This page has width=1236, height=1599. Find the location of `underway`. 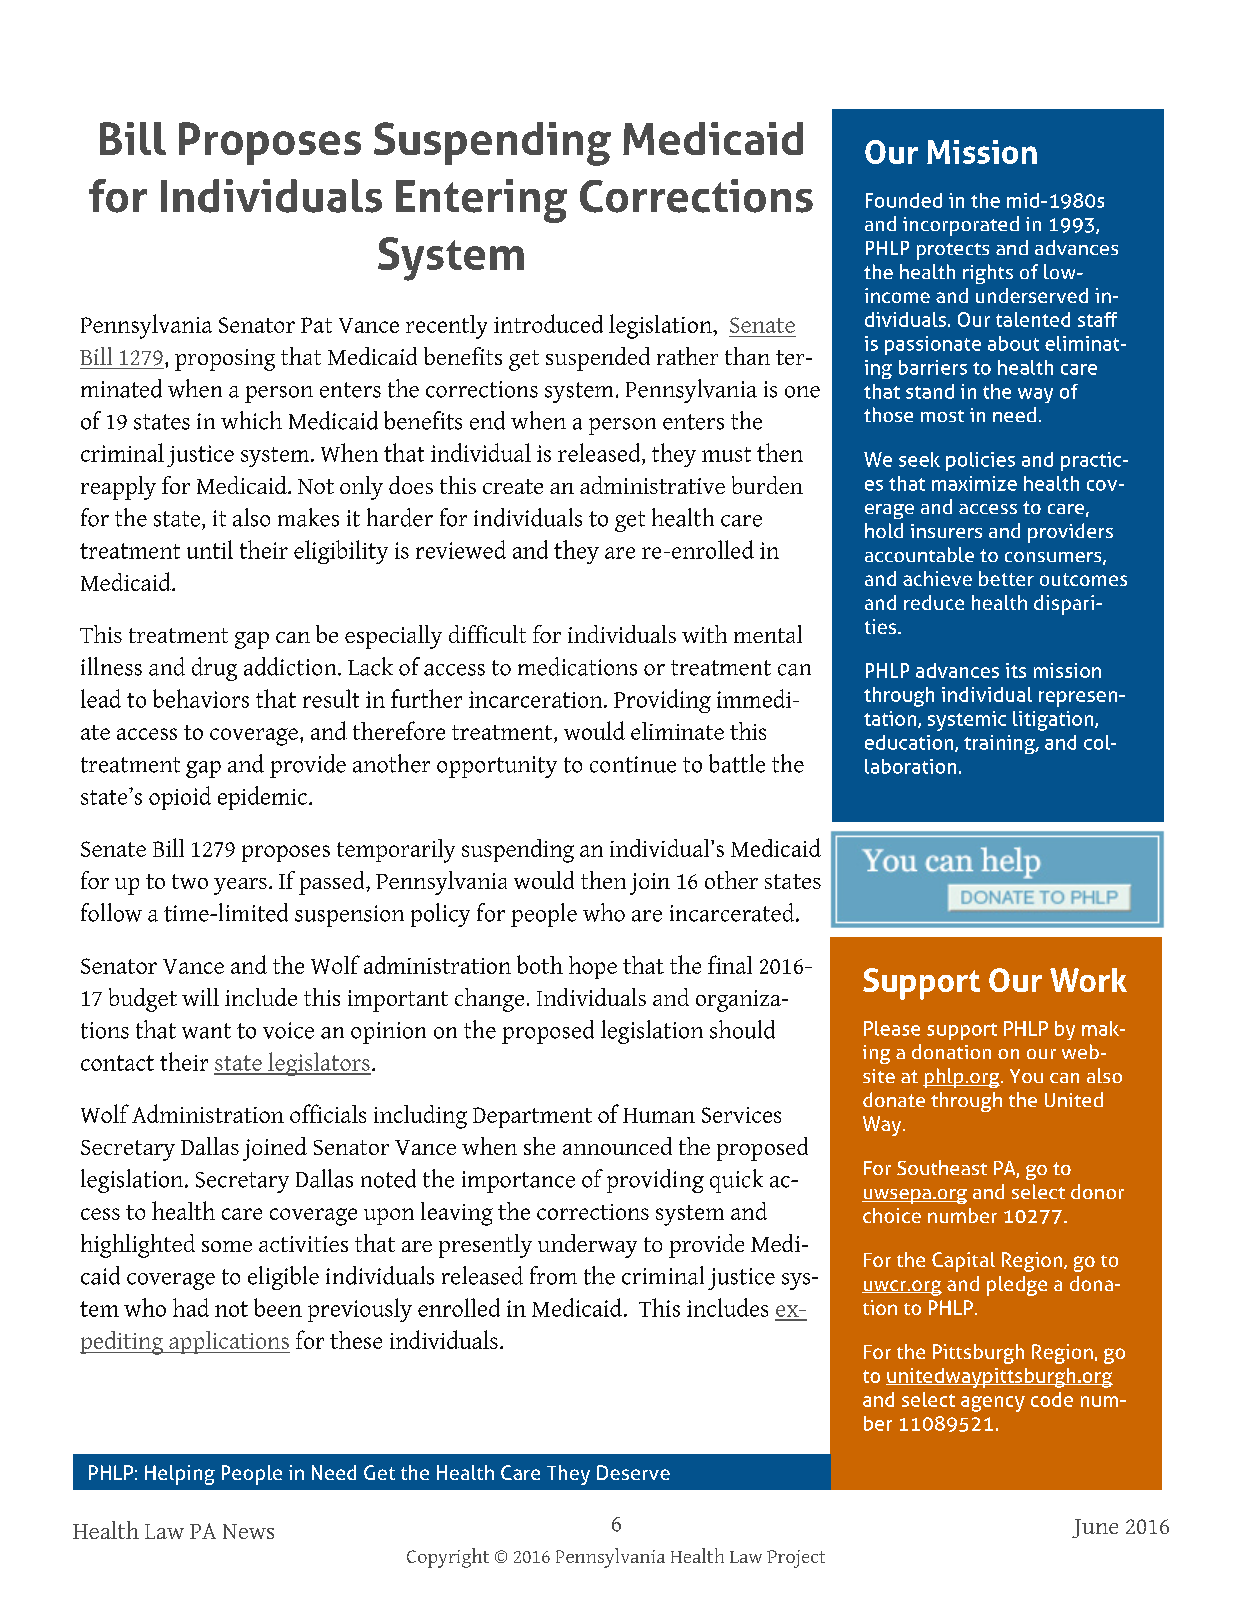

underway is located at coordinates (587, 1246).
